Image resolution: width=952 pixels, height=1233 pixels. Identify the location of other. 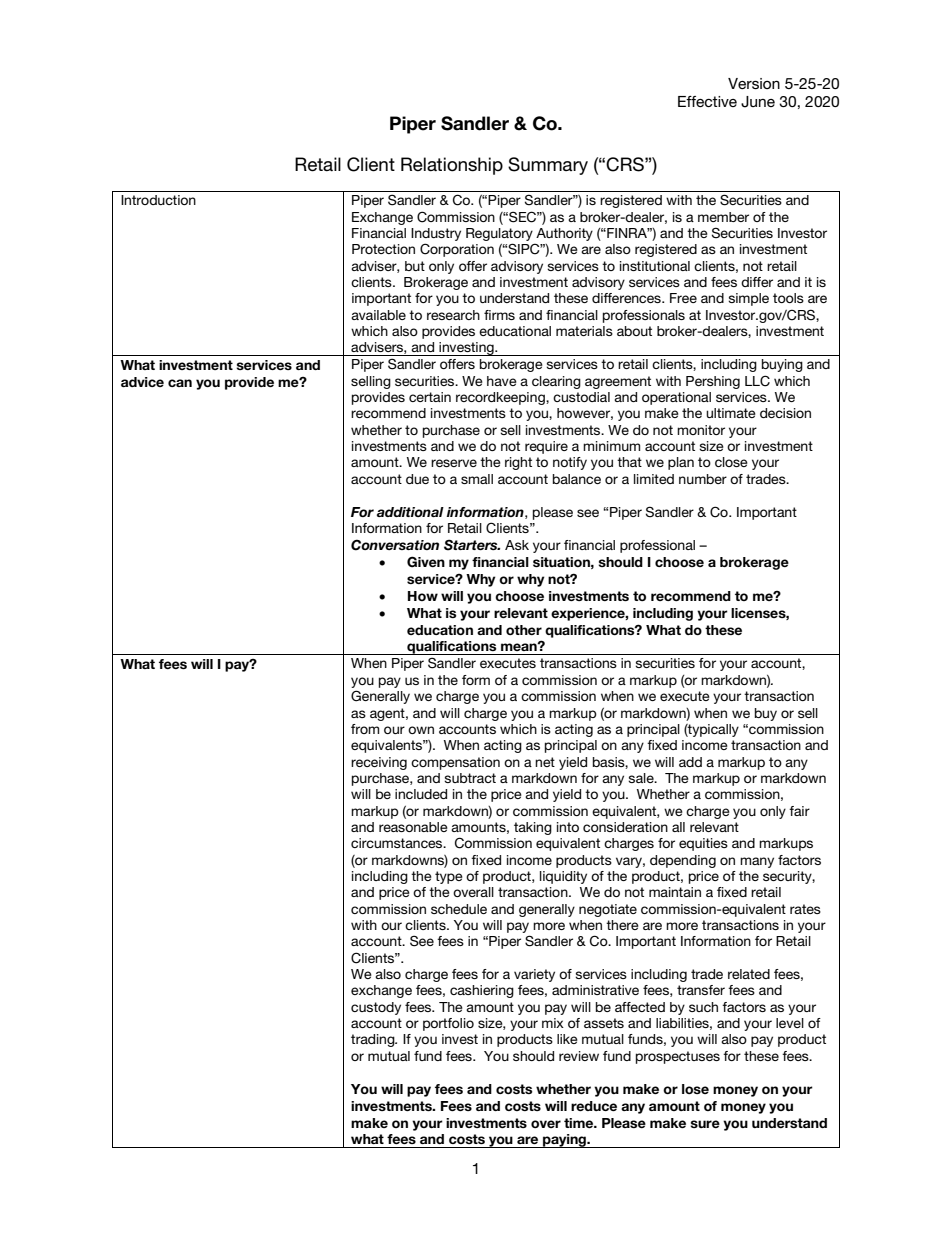
(524, 630).
